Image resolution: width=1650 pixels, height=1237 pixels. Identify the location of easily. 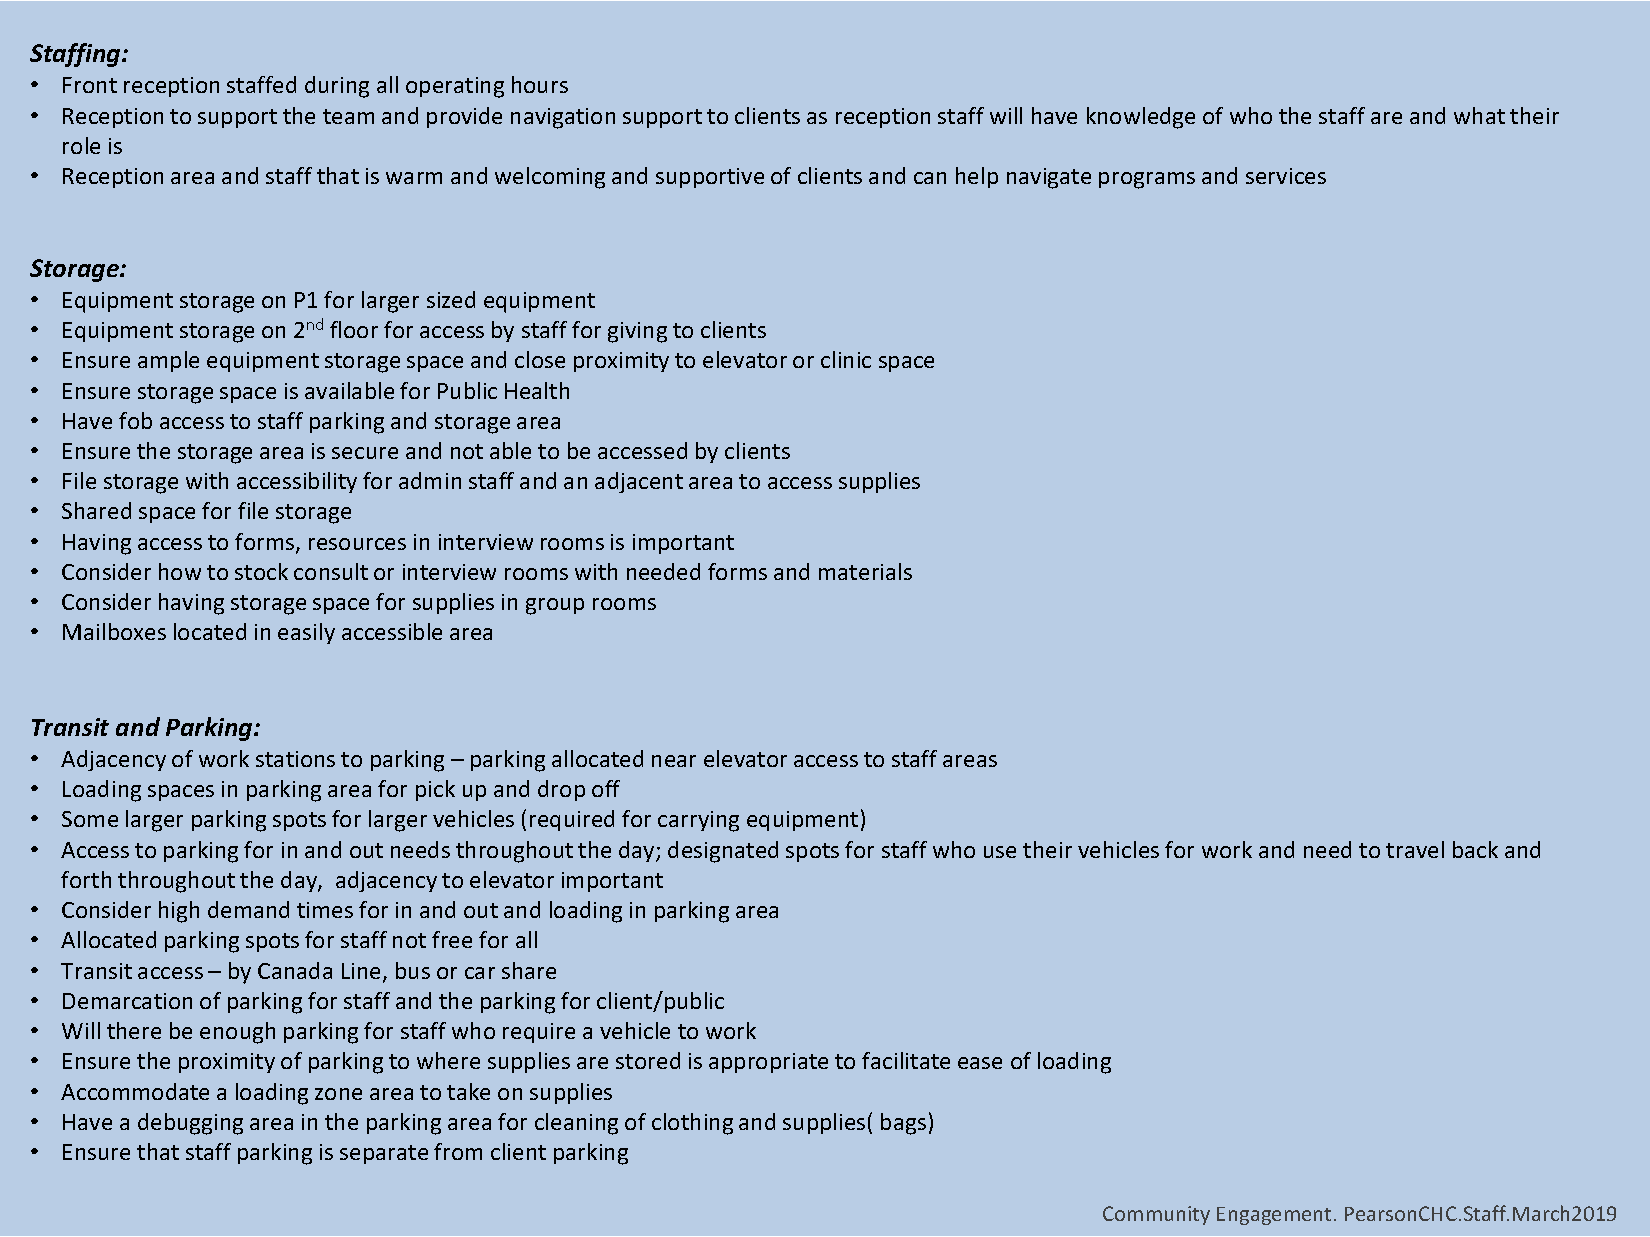
(306, 633).
